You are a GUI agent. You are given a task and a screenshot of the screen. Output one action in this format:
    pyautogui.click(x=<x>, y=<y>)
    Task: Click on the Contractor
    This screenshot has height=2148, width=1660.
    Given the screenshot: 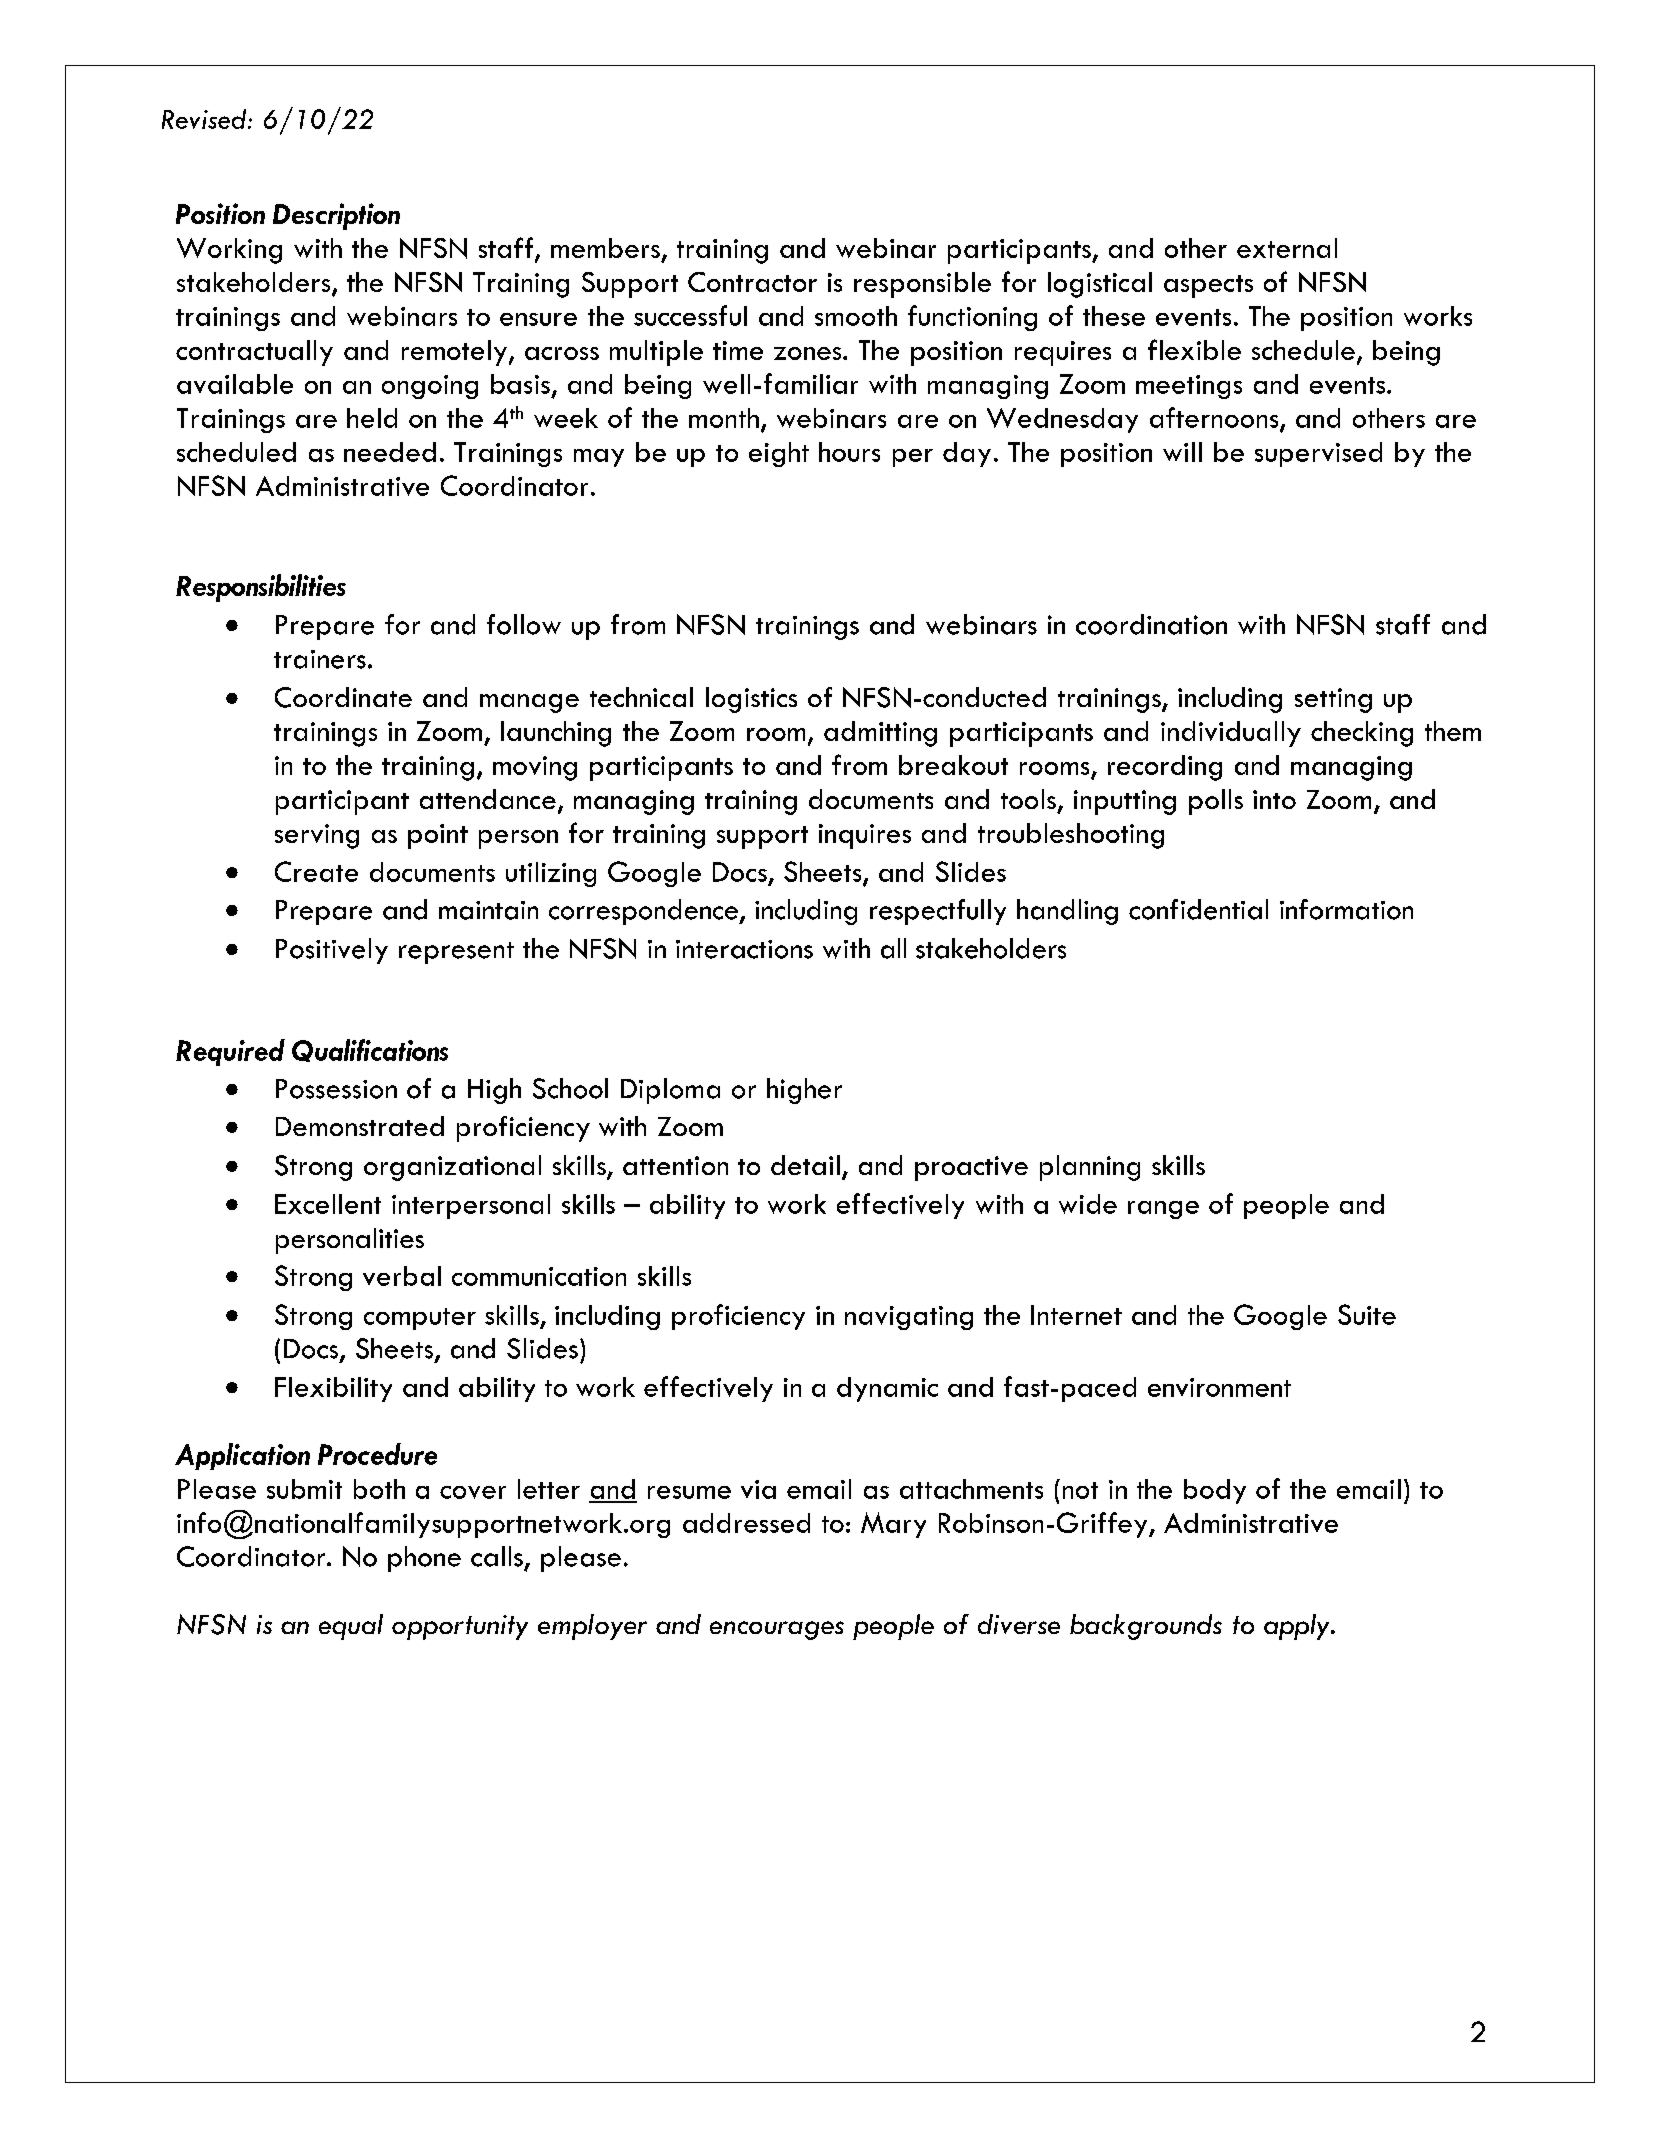 What is the action you would take?
    pyautogui.click(x=752, y=282)
